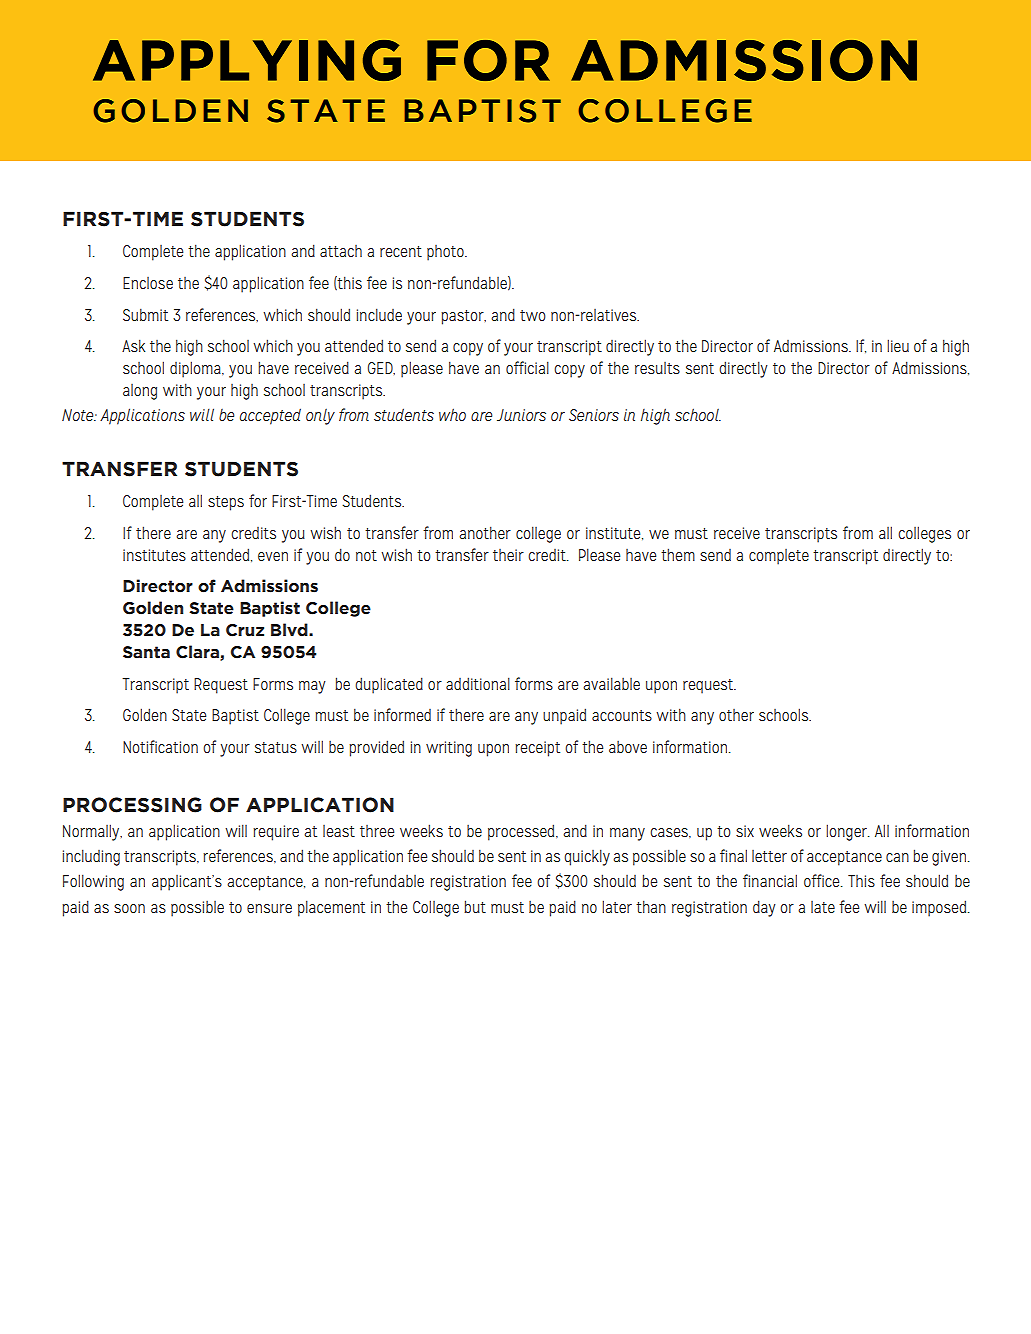  Describe the element at coordinates (196, 369) in the document. I see `diploma` at that location.
